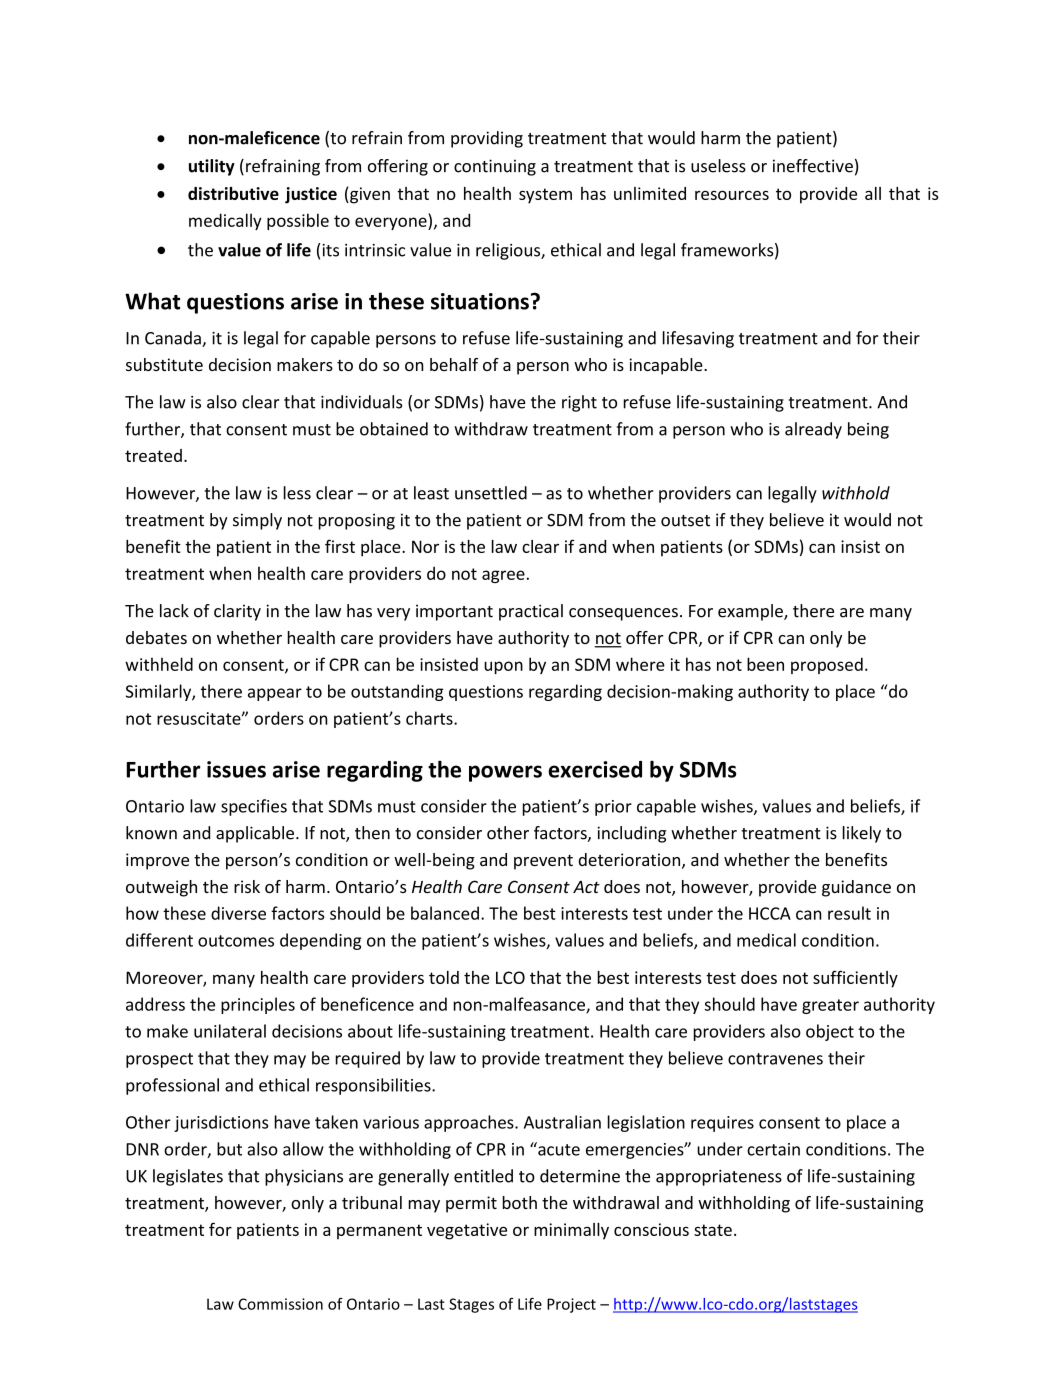 This screenshot has height=1377, width=1064. What do you see at coordinates (503, 576) in the screenshot?
I see `agree` at bounding box center [503, 576].
